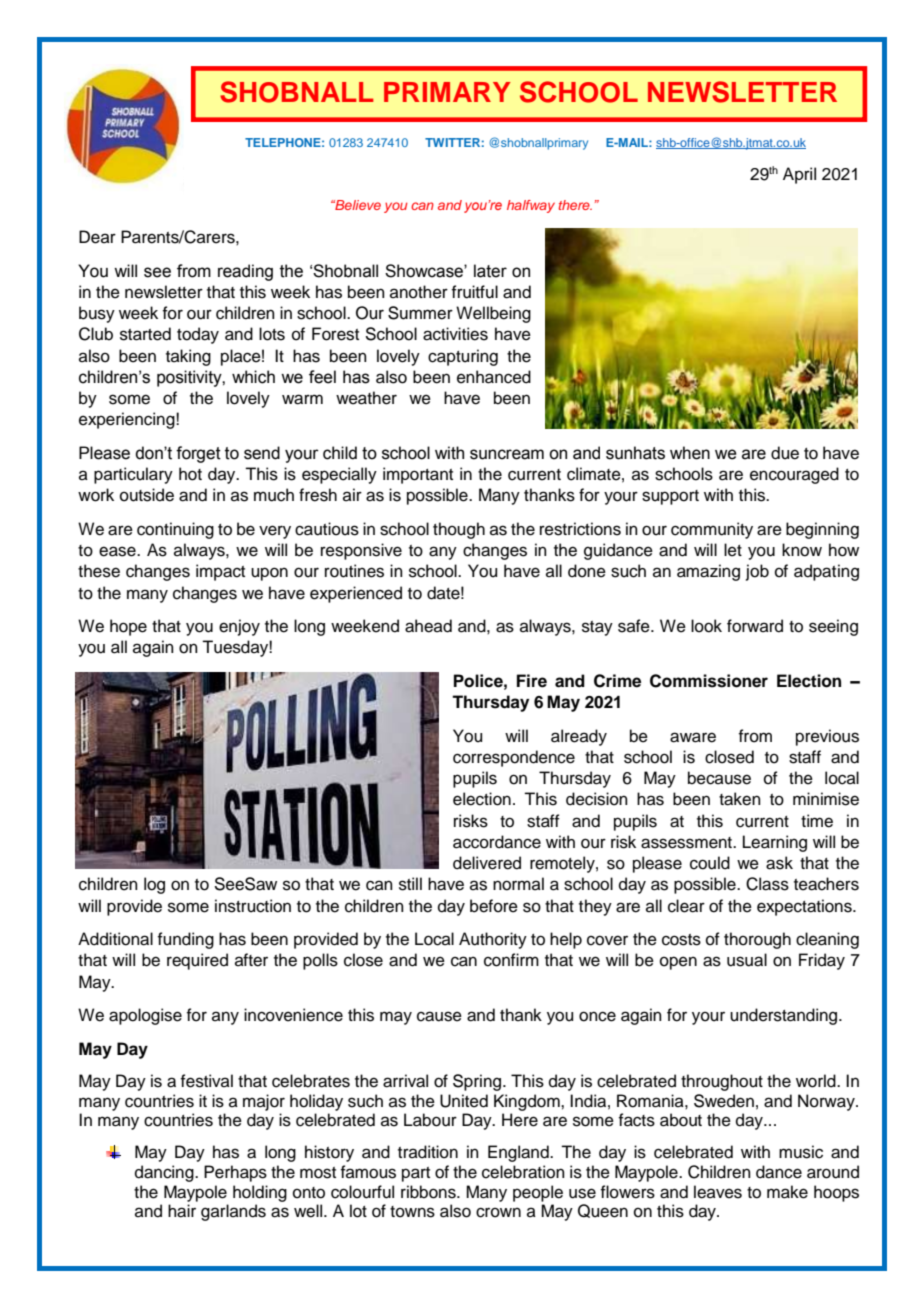 The height and width of the screenshot is (1308, 924). Describe the element at coordinates (165, 1173) in the screenshot. I see `dancing` at that location.
